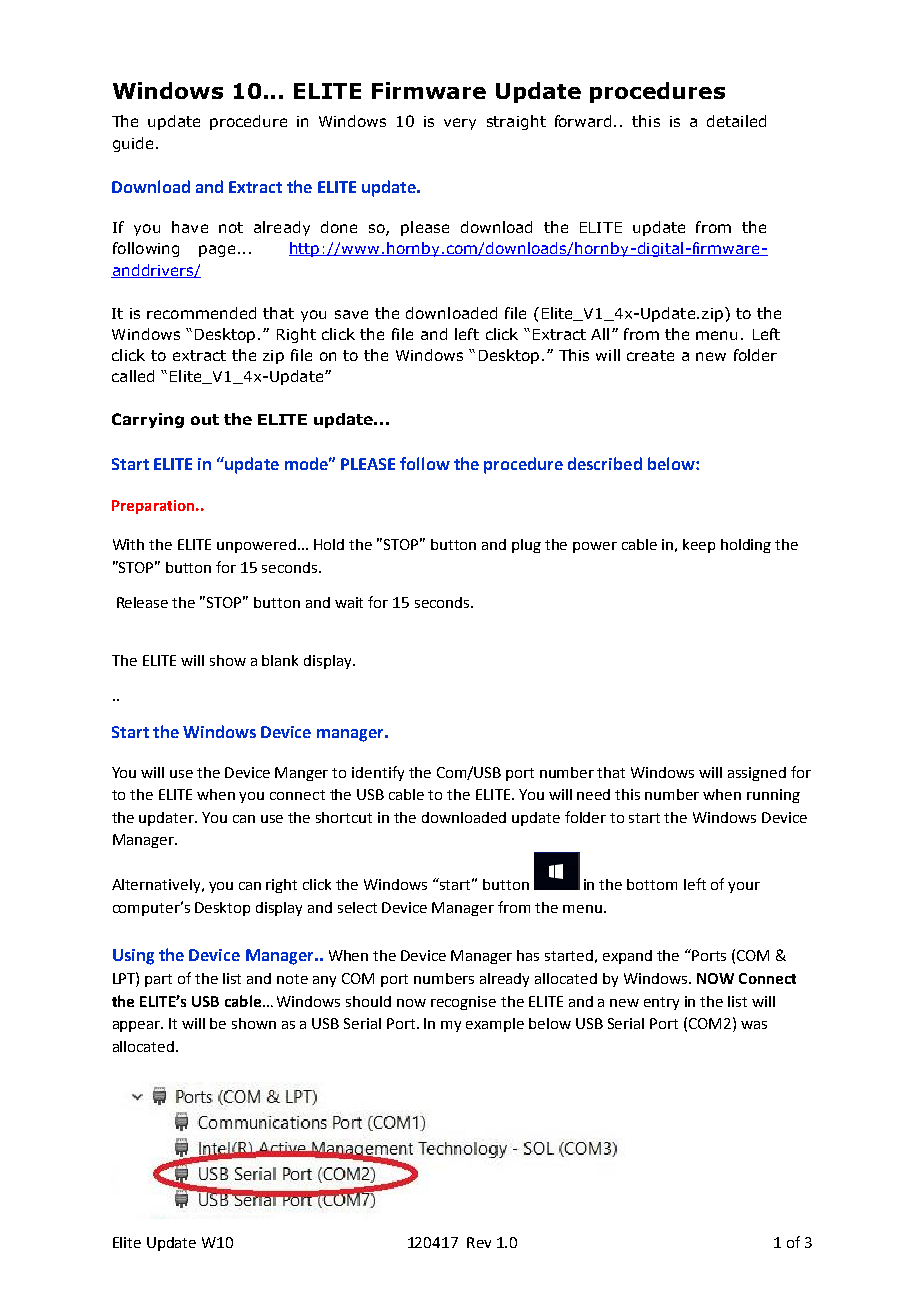 Image resolution: width=924 pixels, height=1308 pixels. I want to click on assigned, so click(757, 774).
